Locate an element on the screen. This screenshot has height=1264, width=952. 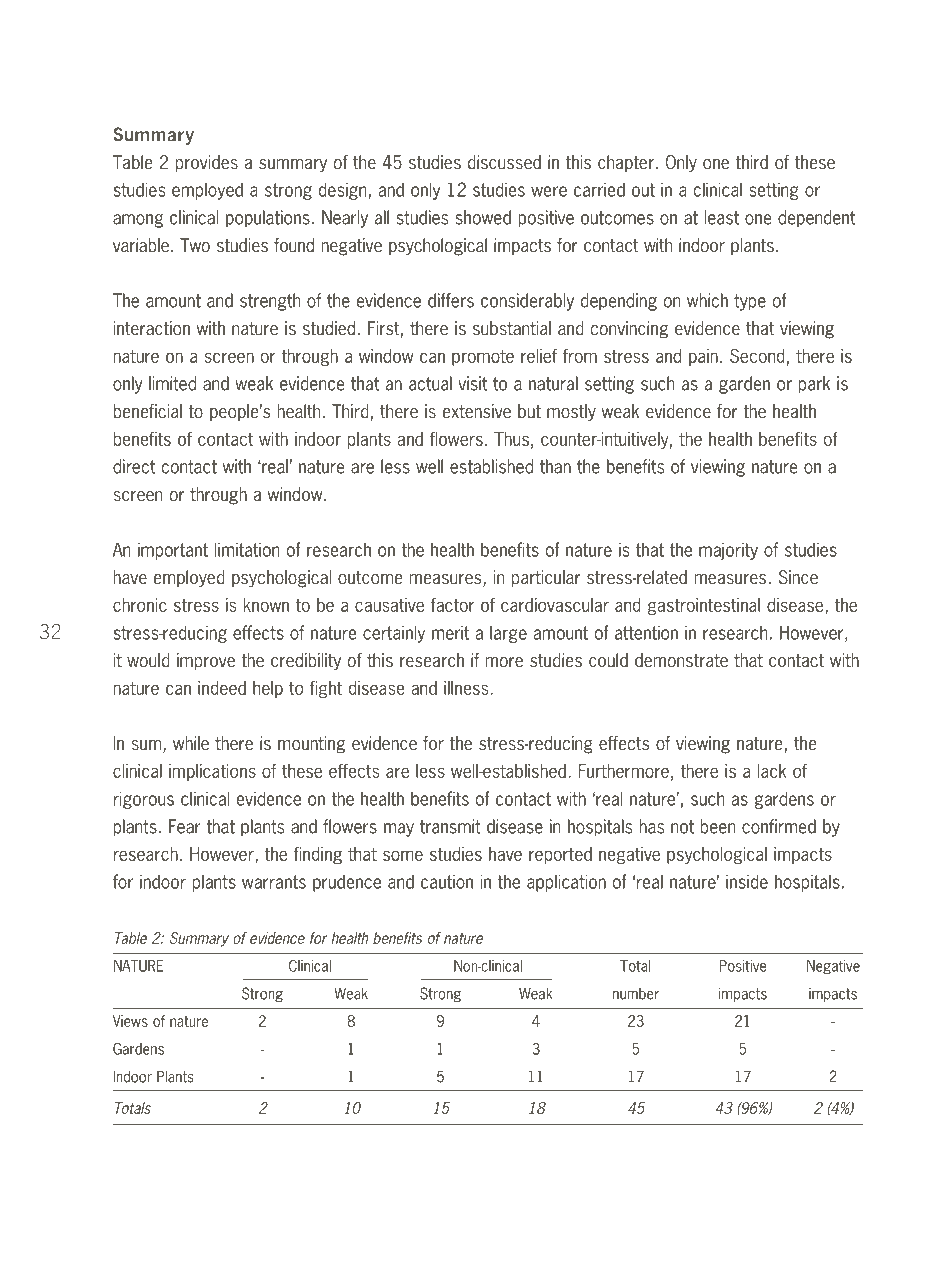
factor is located at coordinates (452, 604).
